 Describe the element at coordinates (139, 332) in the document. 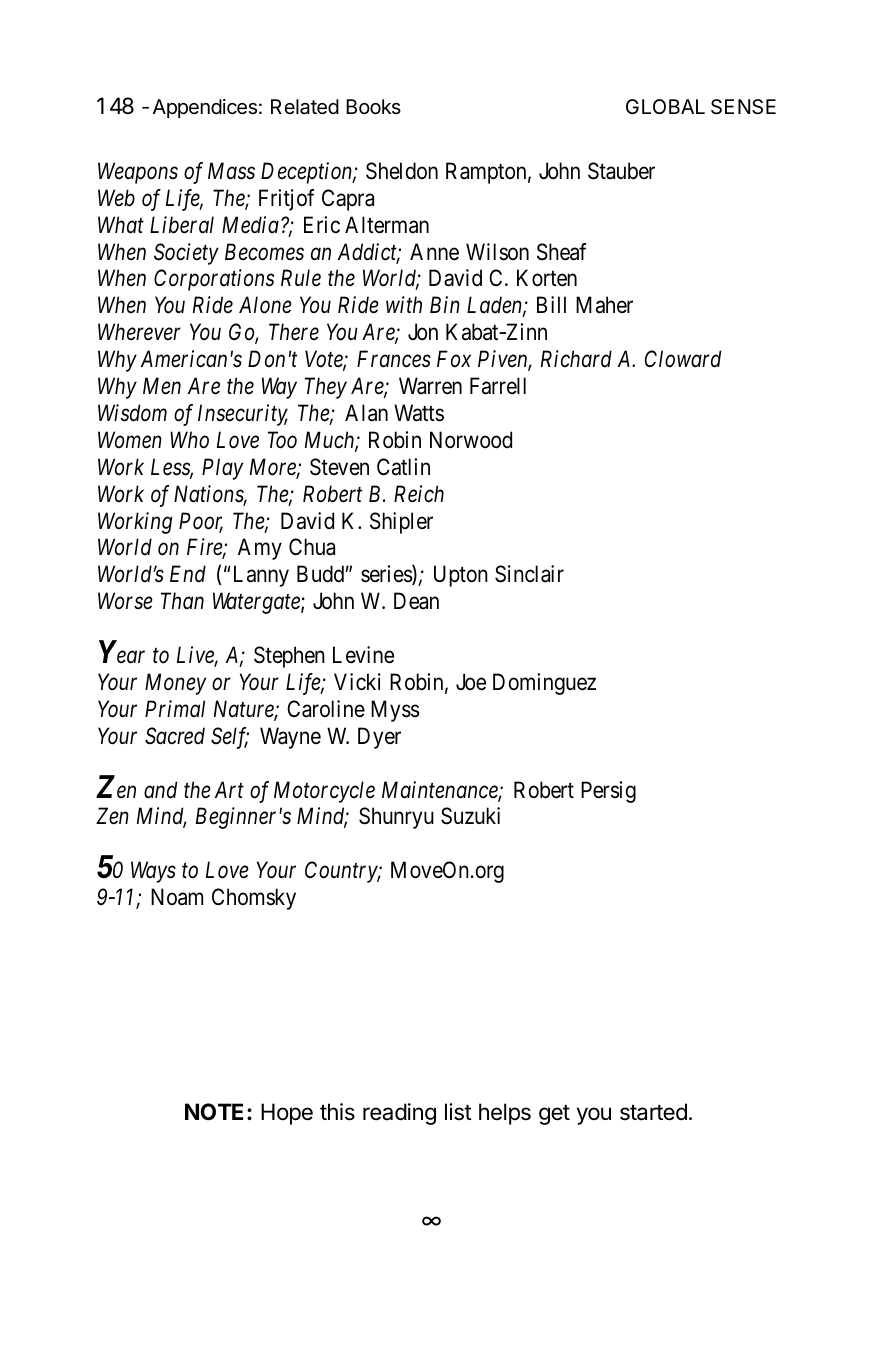

I see `Wherever` at that location.
